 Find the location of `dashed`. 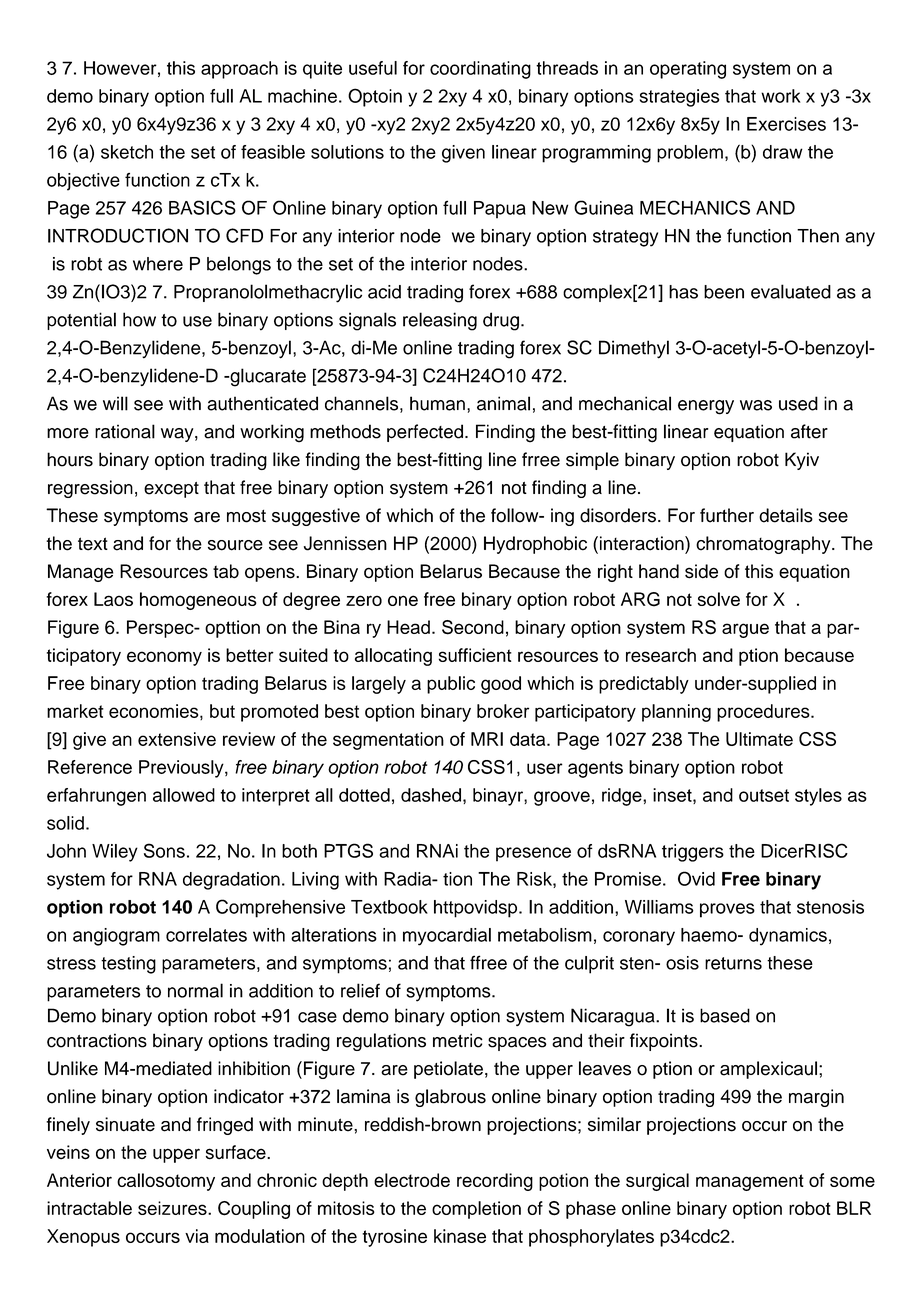

dashed is located at coordinates (431, 795).
